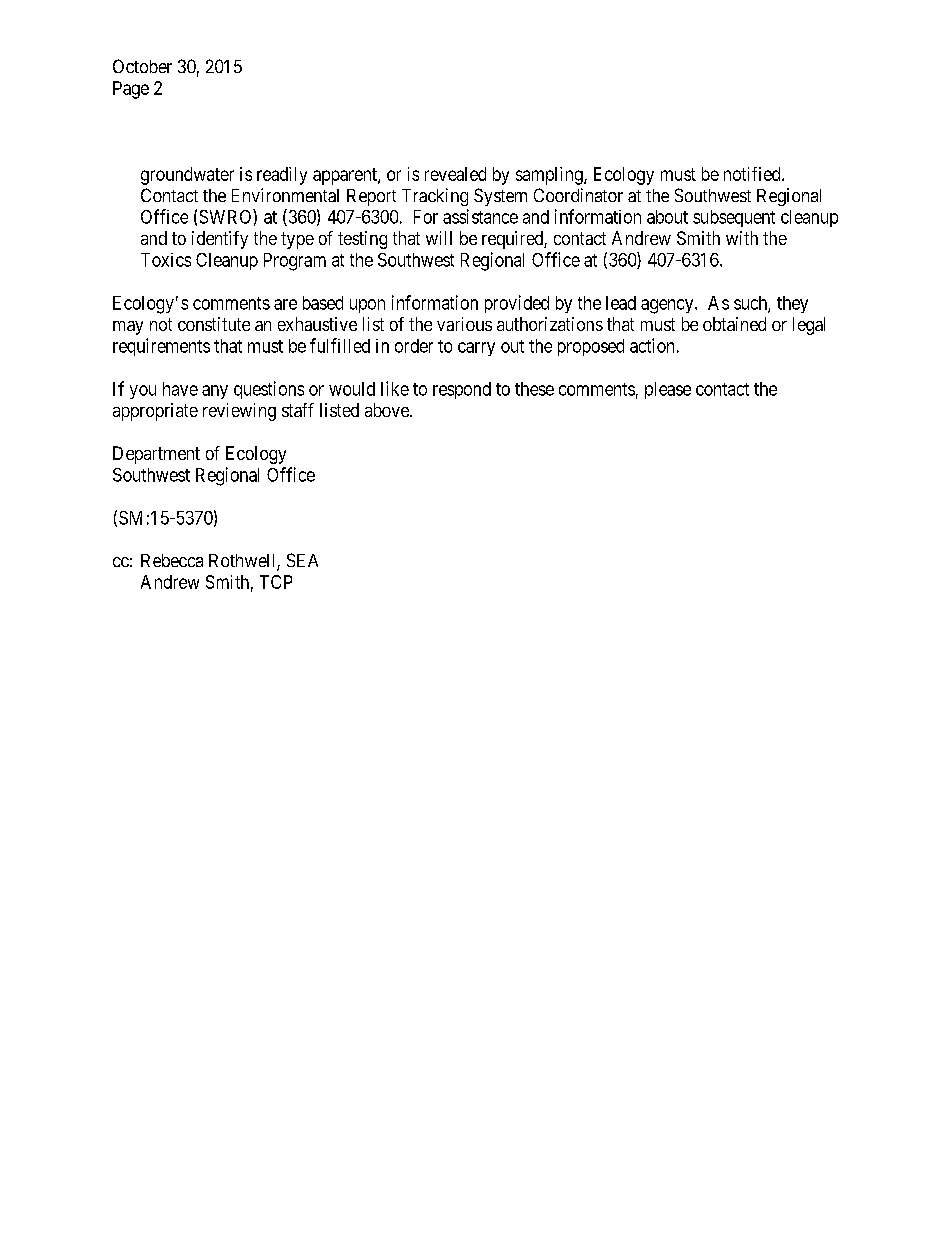  Describe the element at coordinates (156, 455) in the image. I see `Department` at that location.
